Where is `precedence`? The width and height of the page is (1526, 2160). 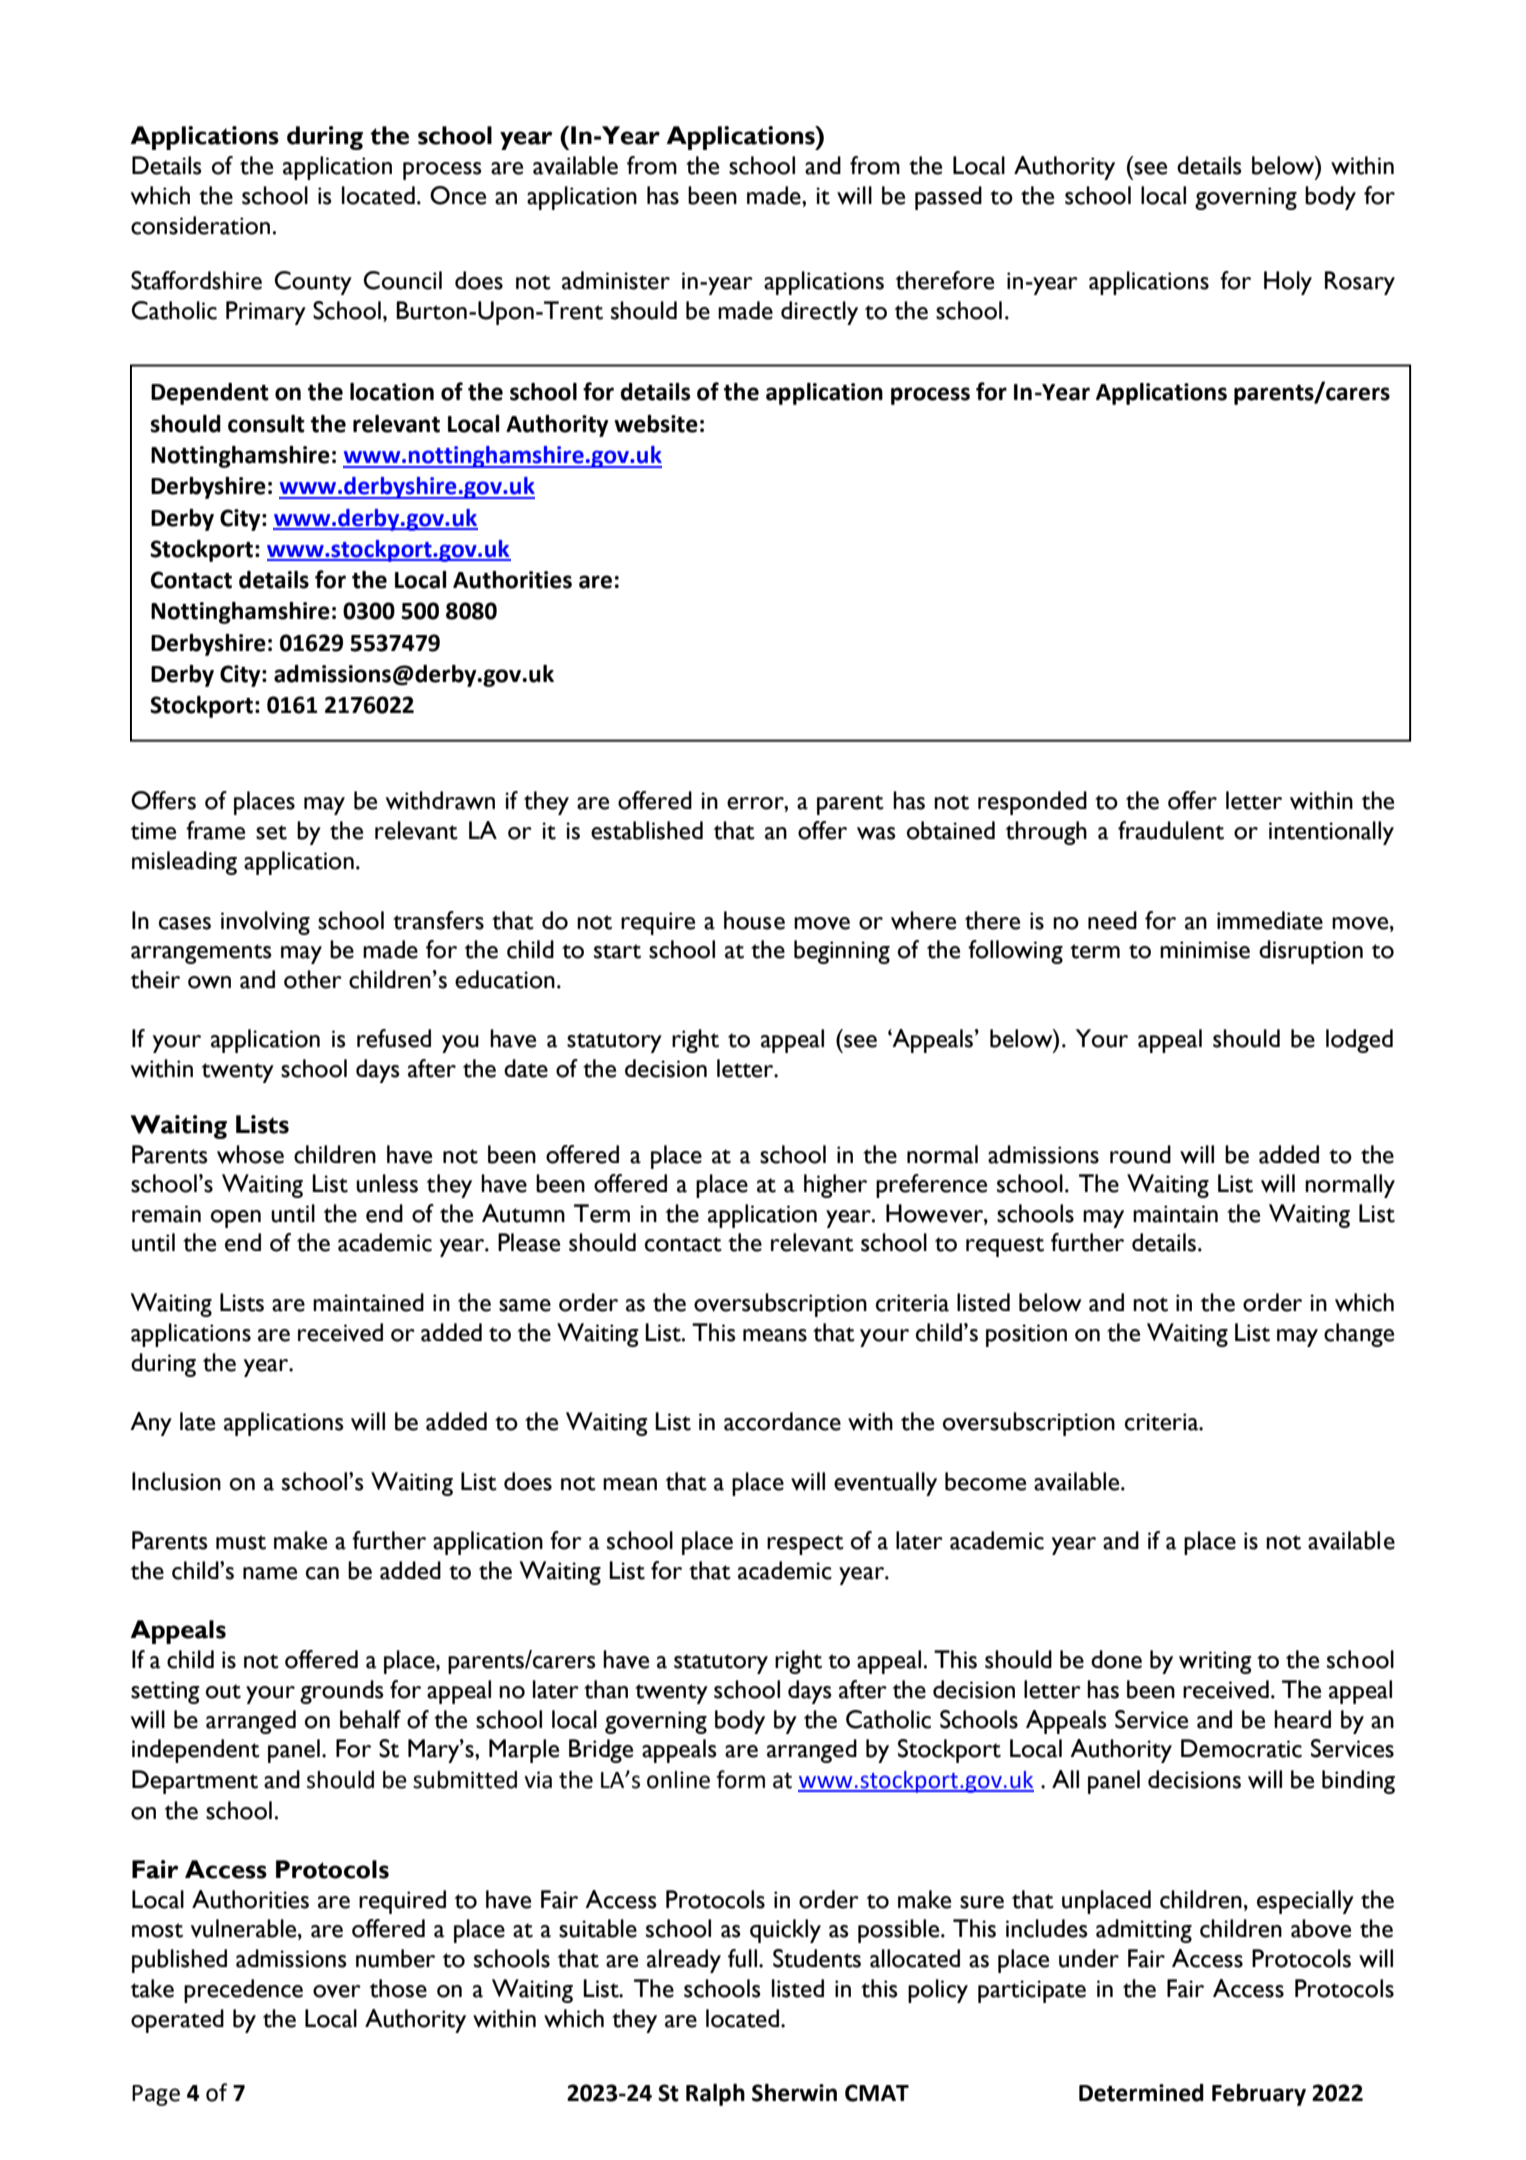
precedence is located at coordinates (243, 1991).
